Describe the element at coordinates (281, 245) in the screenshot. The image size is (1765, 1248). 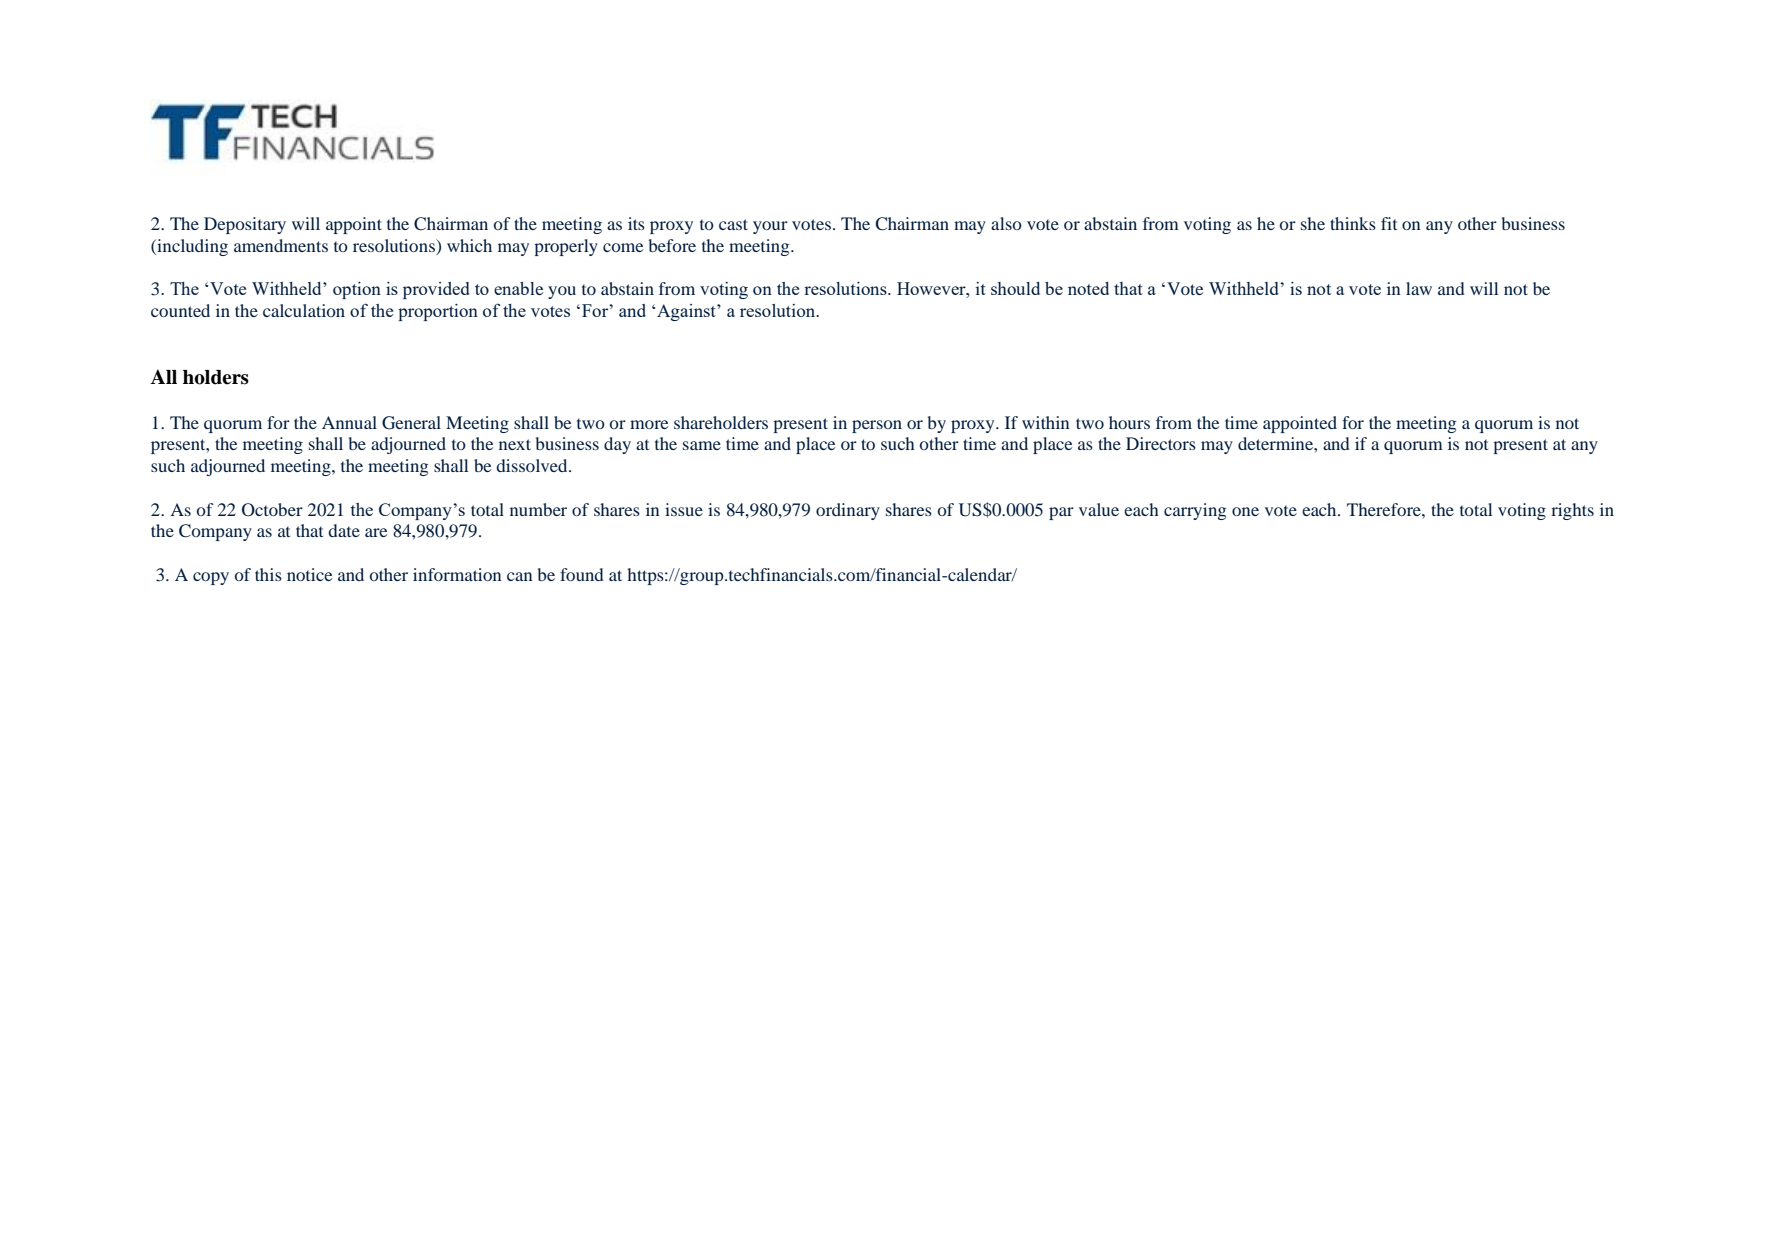
I see `amendments` at that location.
